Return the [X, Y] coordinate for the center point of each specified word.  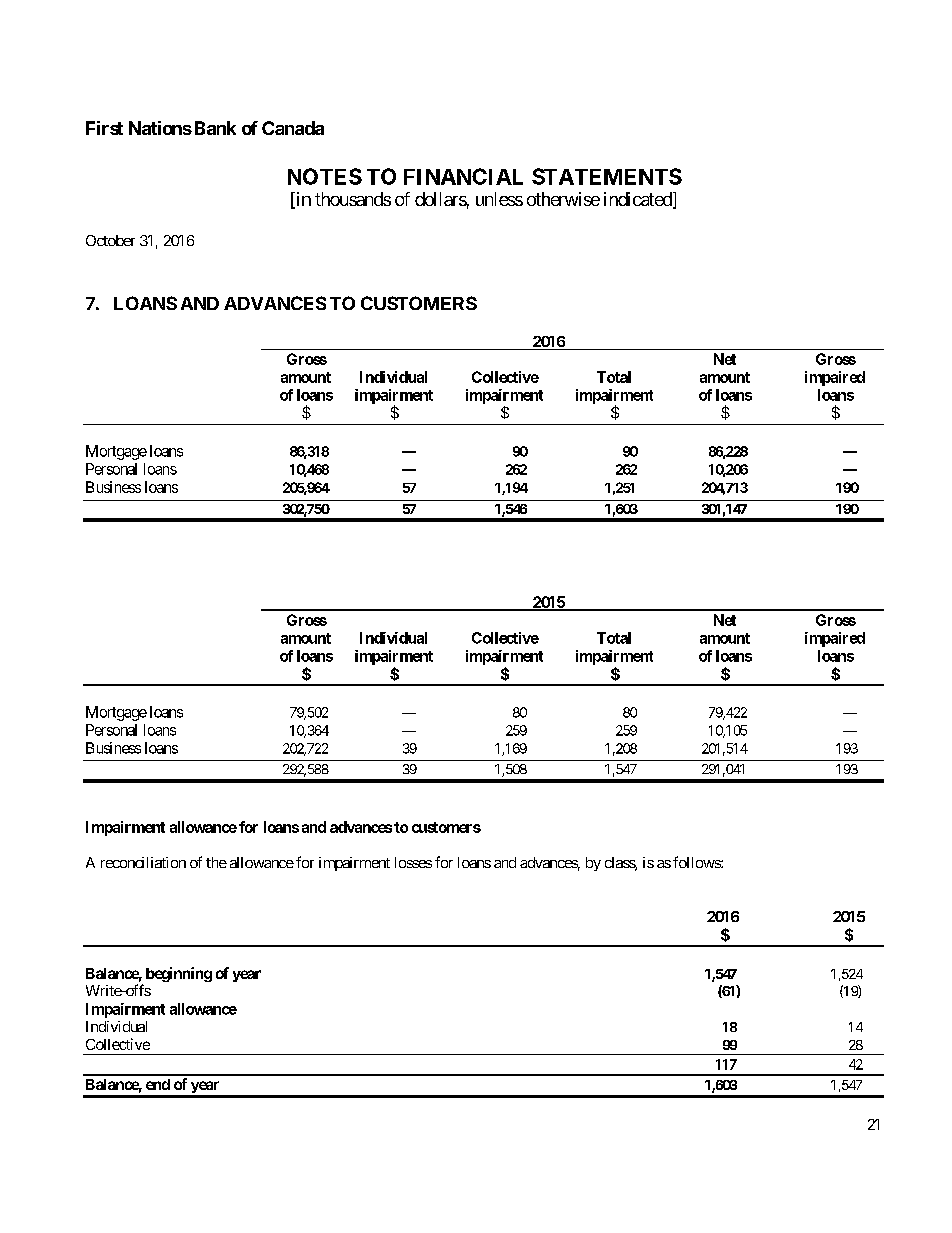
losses [413, 862]
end [158, 1084]
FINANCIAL [463, 176]
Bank [215, 128]
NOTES [325, 176]
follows [697, 862]
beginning [179, 974]
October [110, 240]
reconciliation [143, 862]
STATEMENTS [607, 176]
